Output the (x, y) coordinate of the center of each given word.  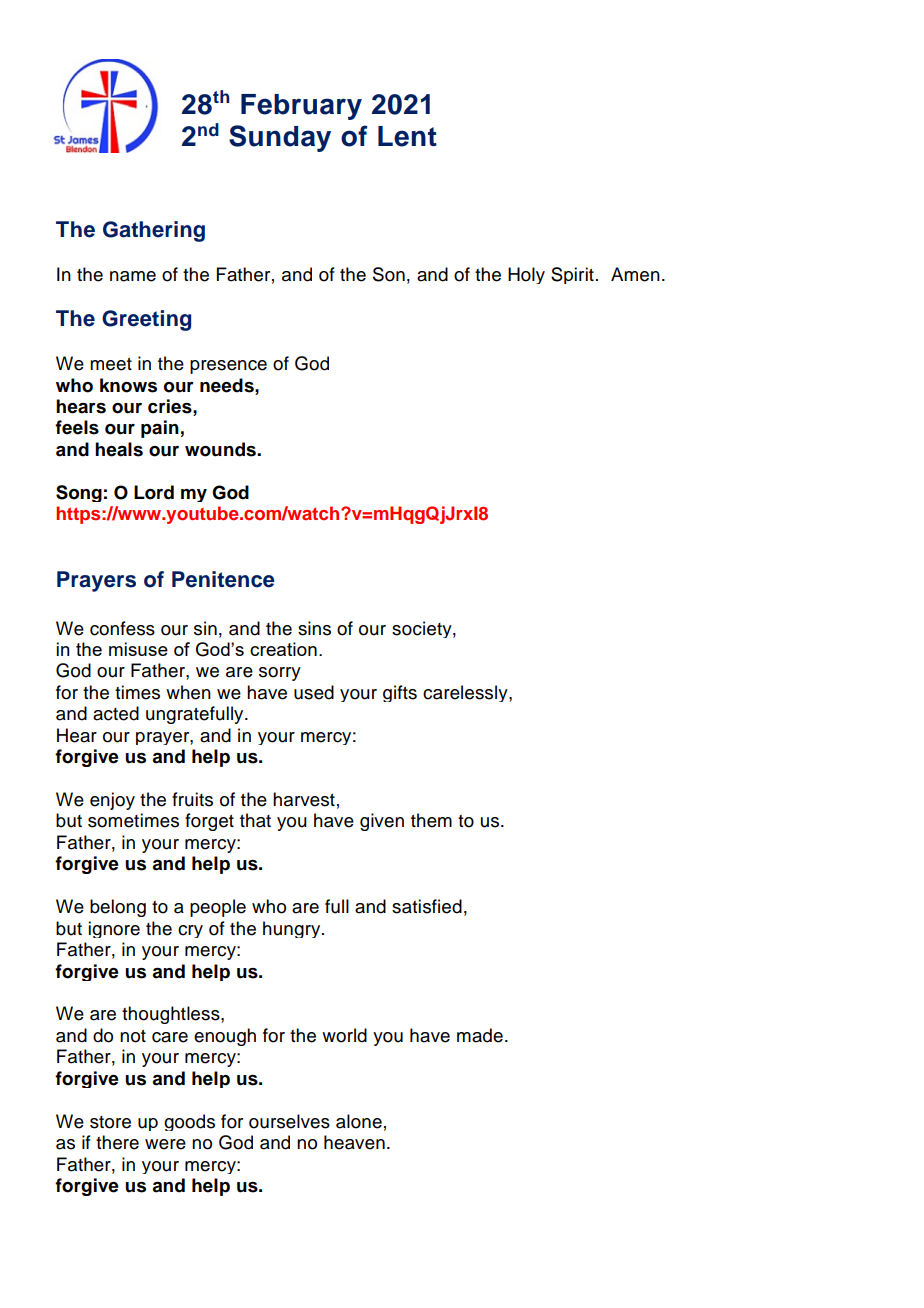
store (110, 1122)
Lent (407, 136)
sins (314, 628)
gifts (400, 693)
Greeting (146, 320)
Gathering (154, 231)
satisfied (427, 906)
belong (118, 908)
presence (228, 367)
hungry (293, 929)
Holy (526, 275)
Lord (154, 492)
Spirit (572, 275)
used (314, 692)
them (431, 820)
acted (116, 713)
